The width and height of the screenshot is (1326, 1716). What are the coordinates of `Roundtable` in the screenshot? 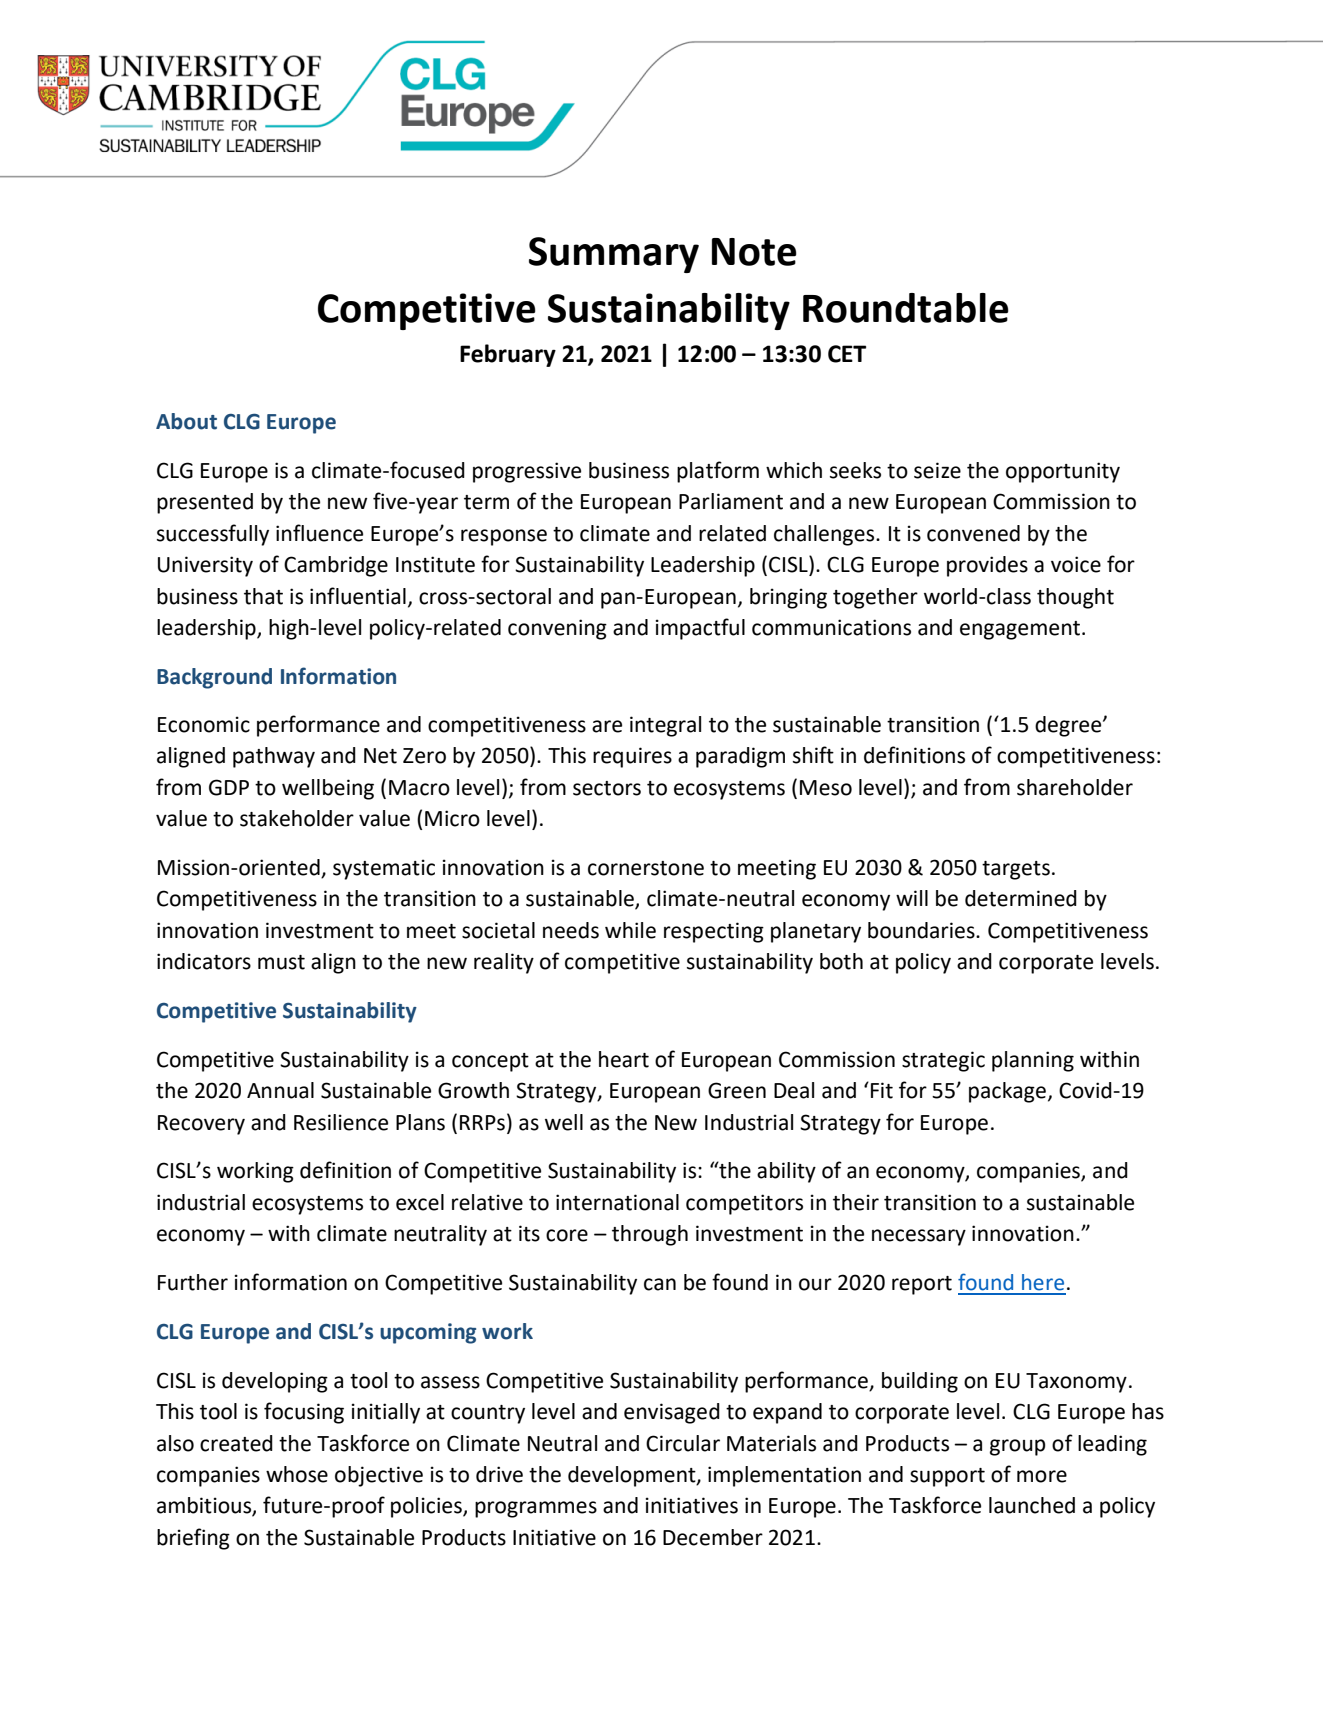 It's located at (906, 308).
